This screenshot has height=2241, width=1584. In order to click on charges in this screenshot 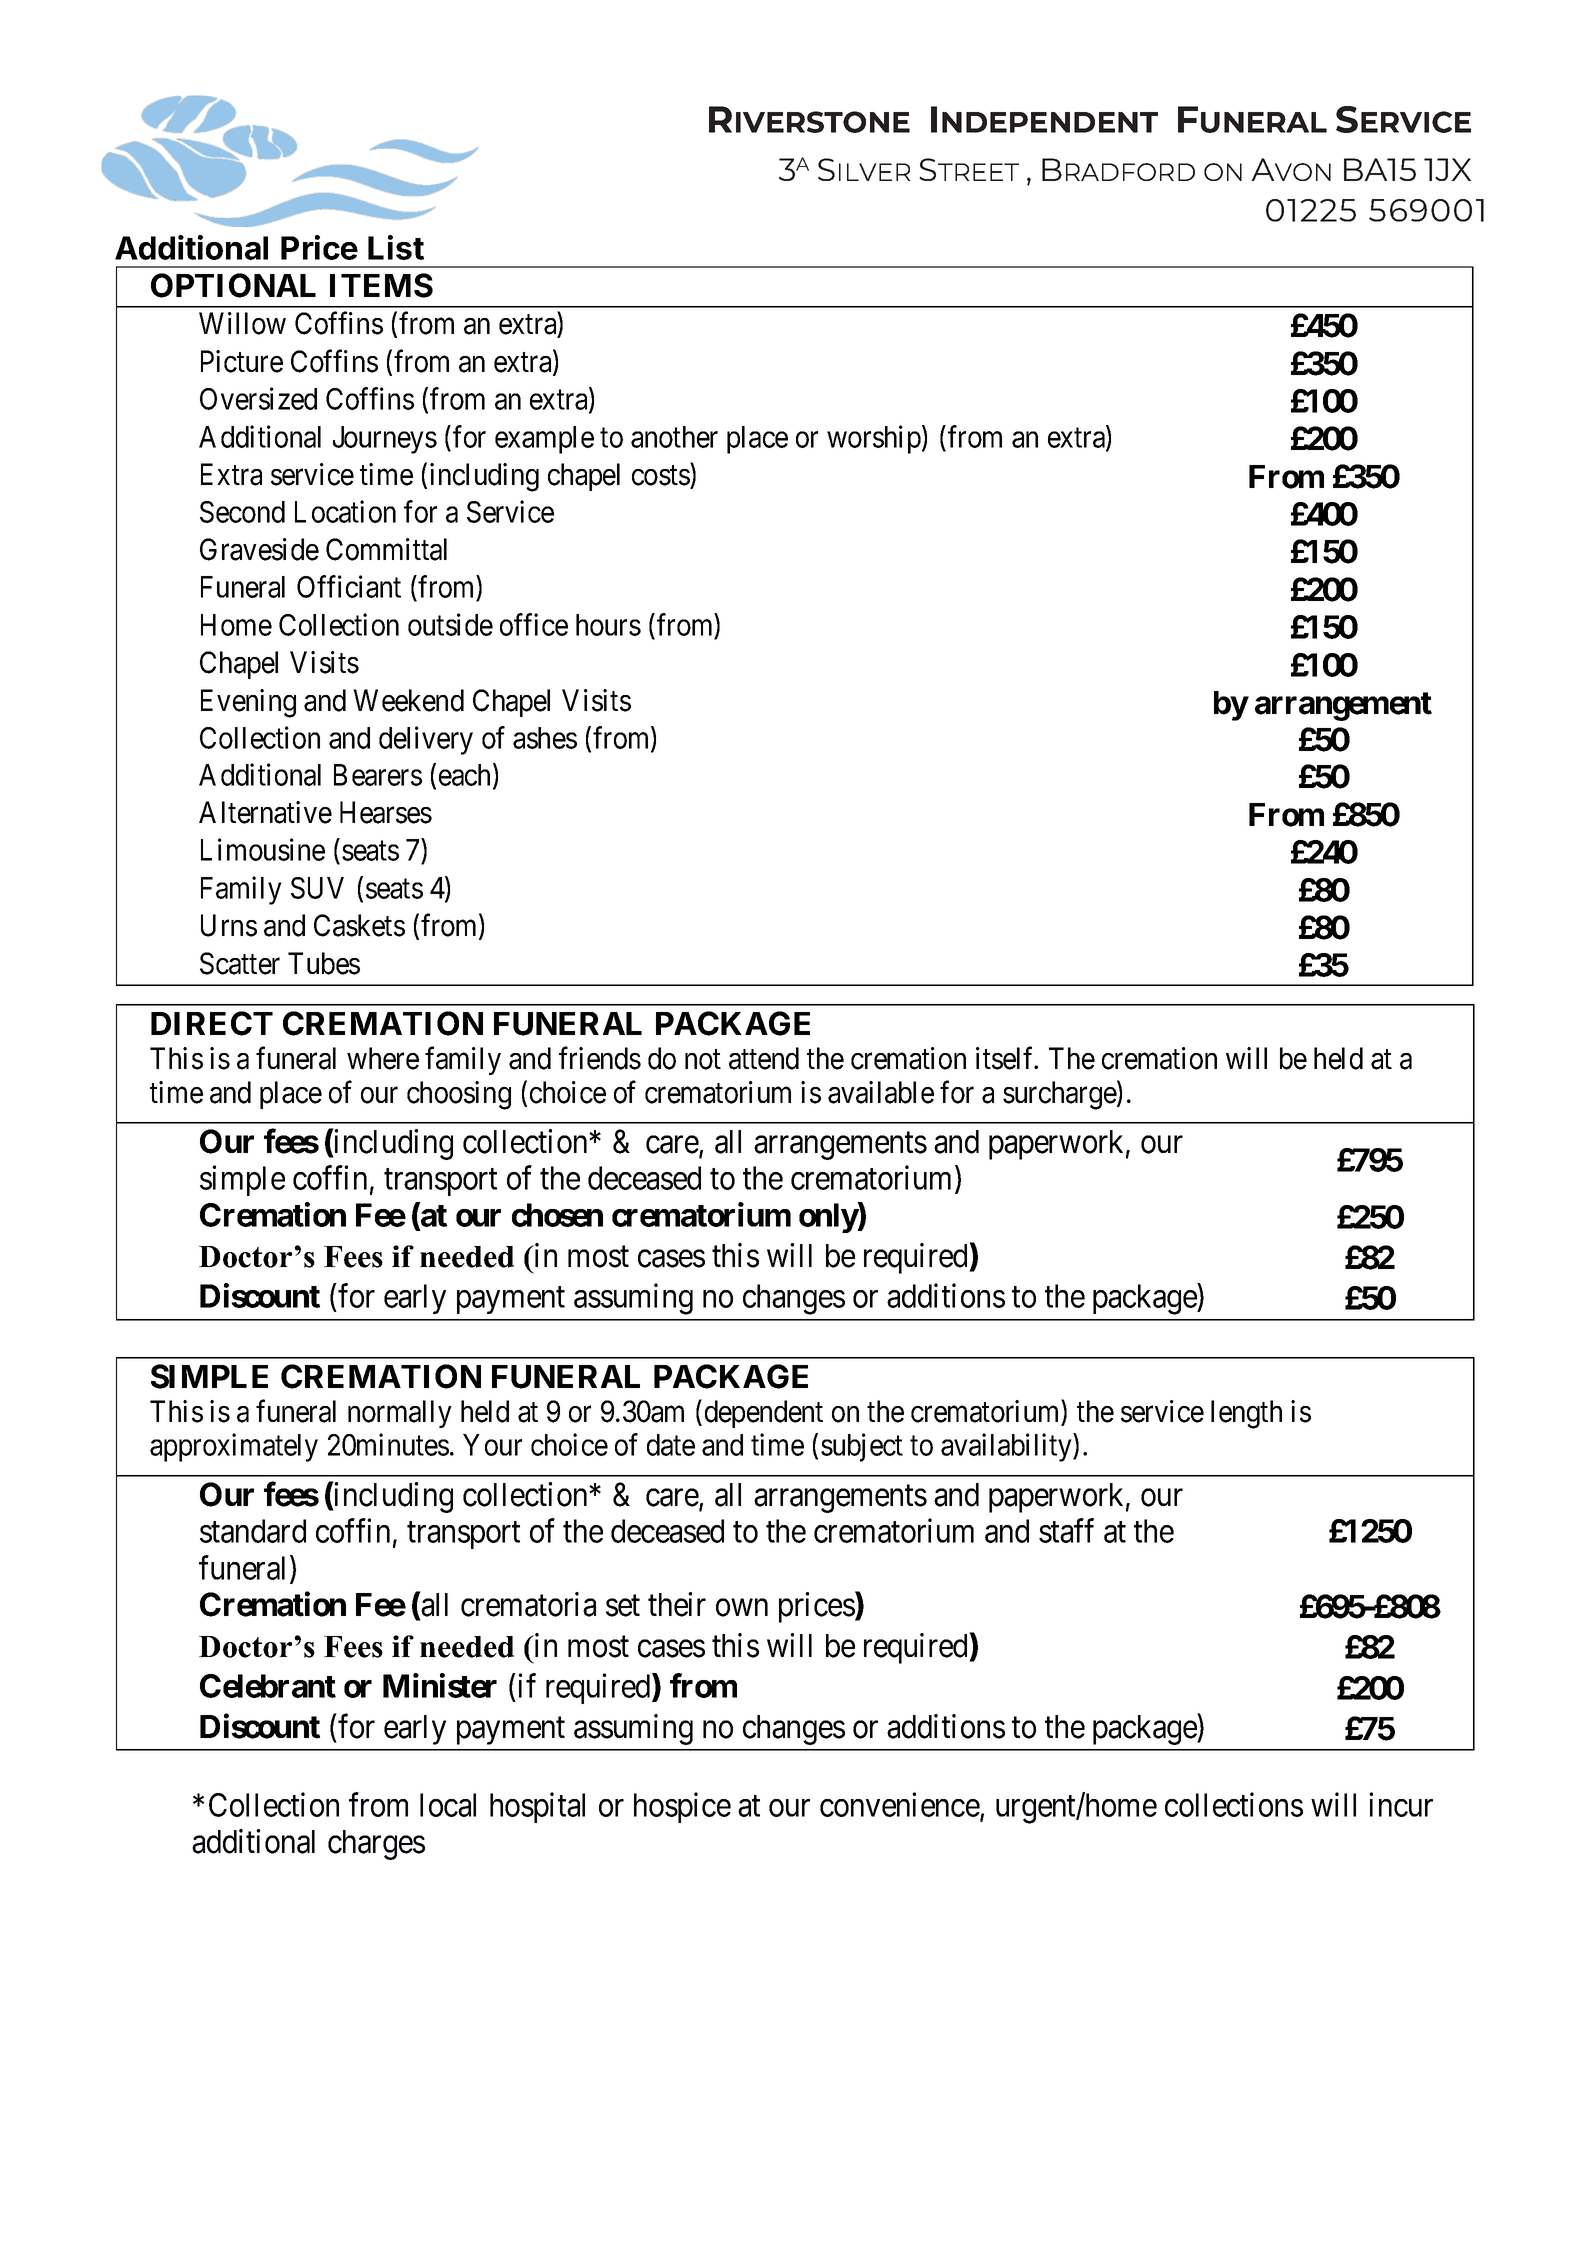, I will do `click(376, 1845)`.
